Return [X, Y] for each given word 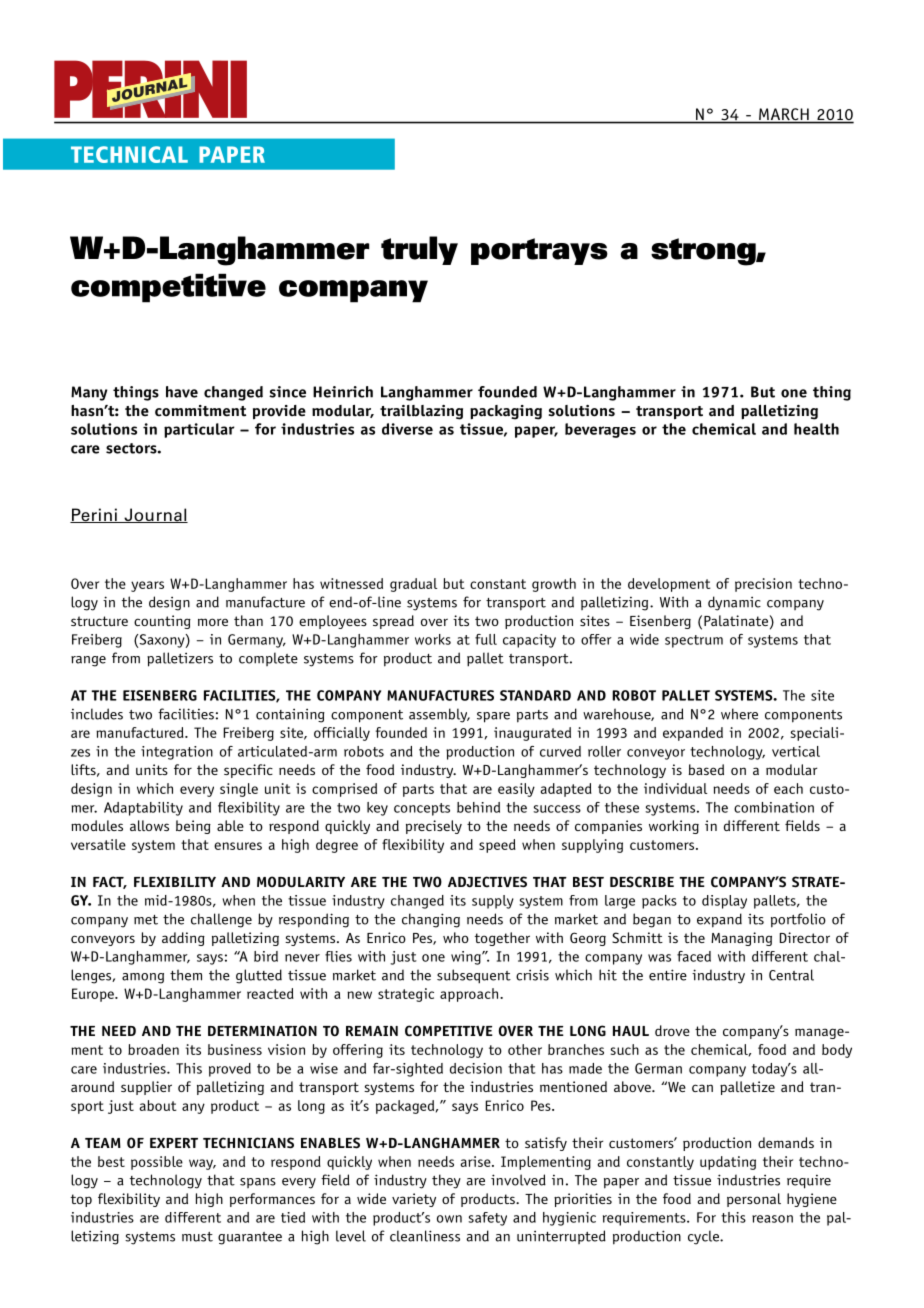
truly [419, 250]
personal [754, 1200]
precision [763, 585]
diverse [407, 429]
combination [774, 807]
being [193, 827]
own [449, 1219]
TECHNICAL [129, 154]
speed [497, 846]
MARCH [784, 115]
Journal [155, 515]
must [197, 1237]
